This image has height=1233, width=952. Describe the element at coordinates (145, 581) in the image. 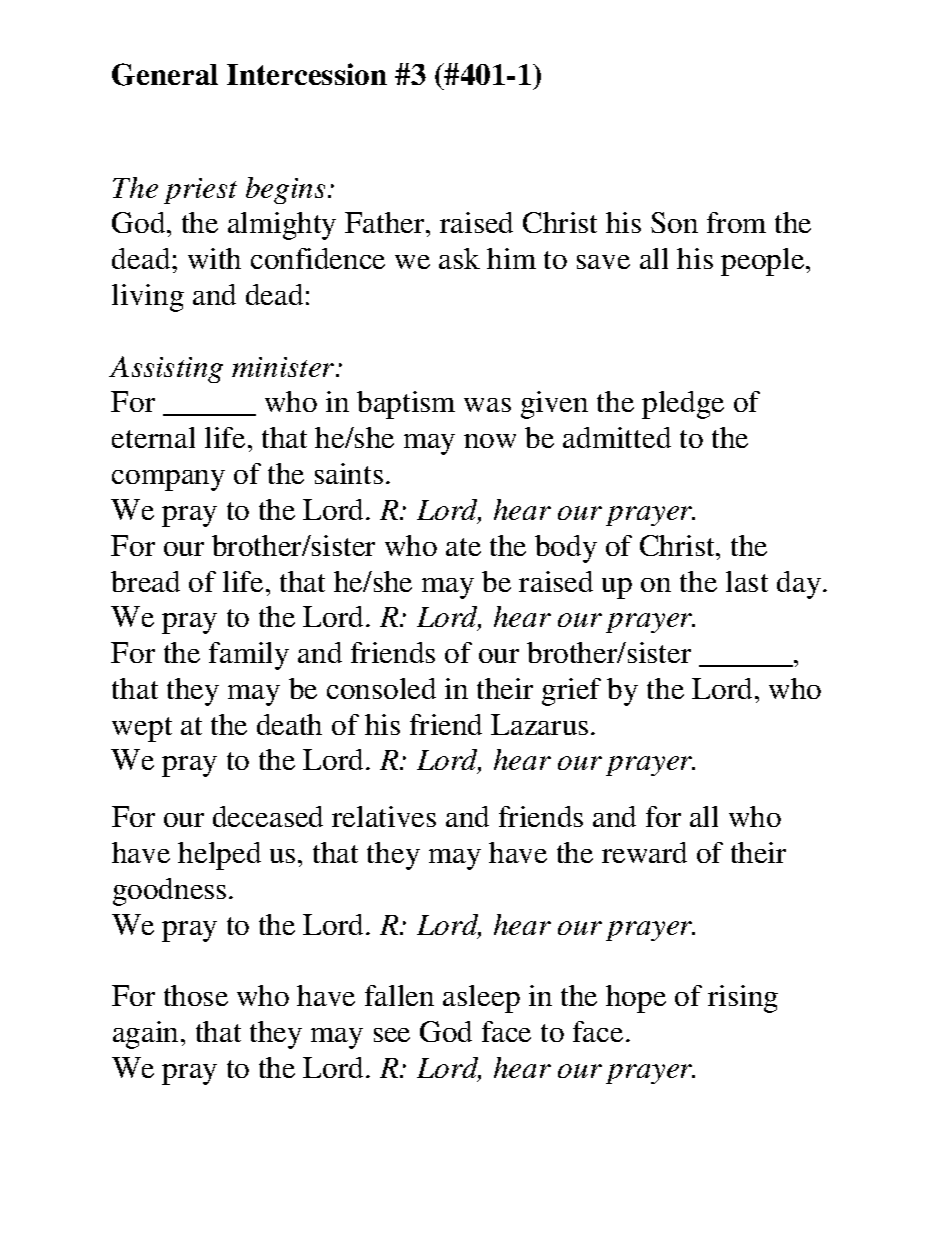

I see `bread` at that location.
